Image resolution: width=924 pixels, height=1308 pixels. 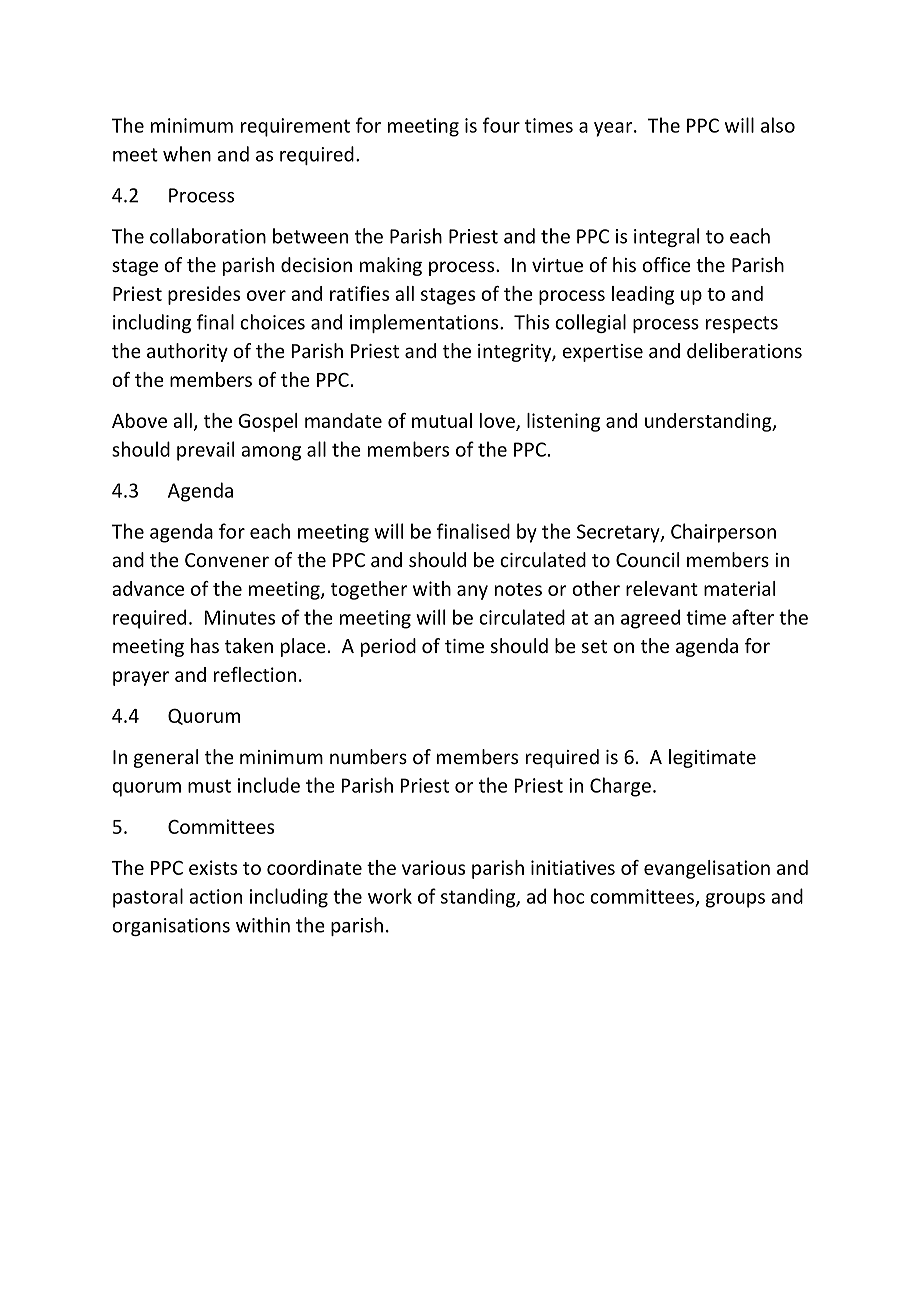 What do you see at coordinates (723, 533) in the image?
I see `Chairperson` at bounding box center [723, 533].
